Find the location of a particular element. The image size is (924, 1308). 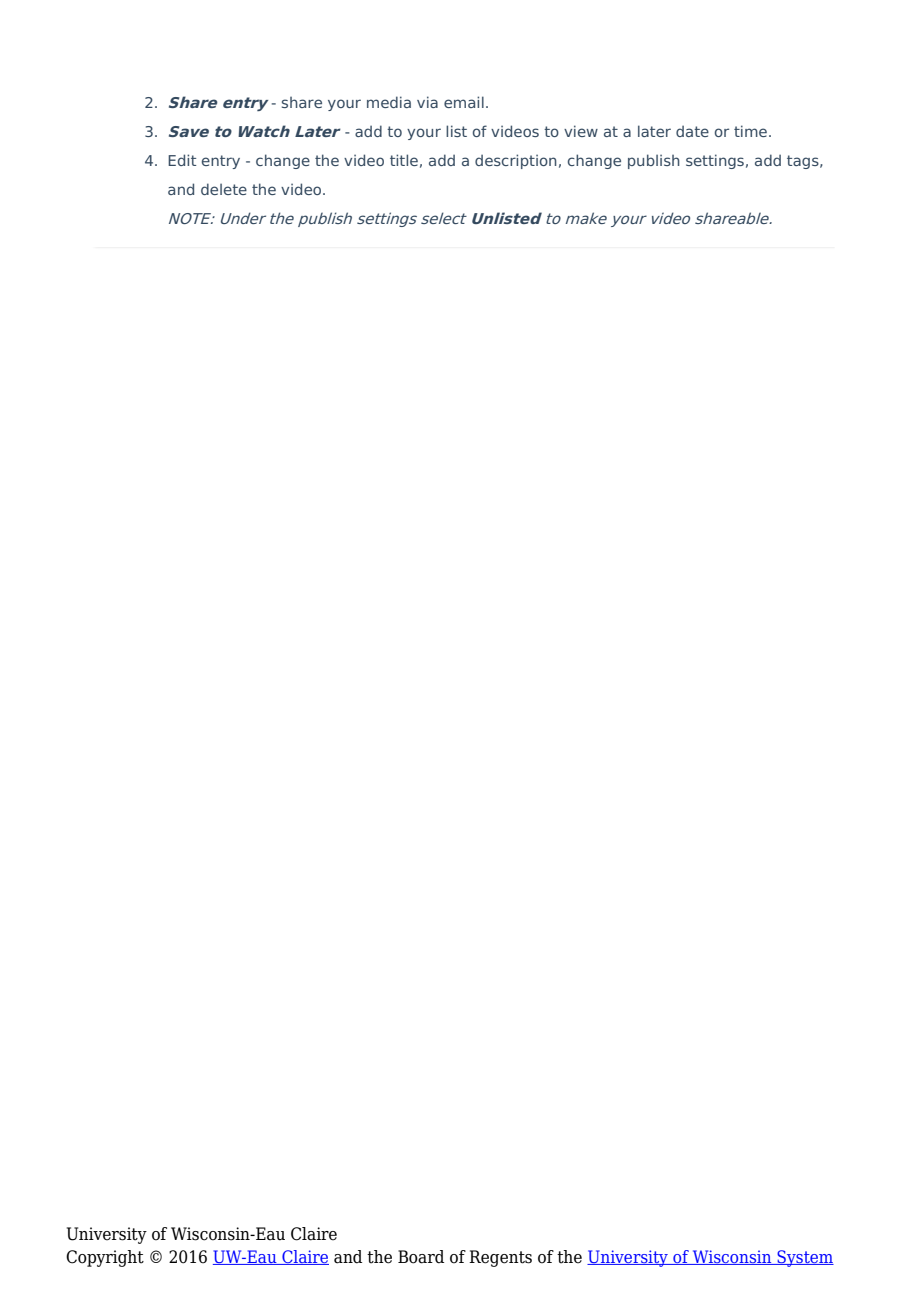

description is located at coordinates (516, 161).
